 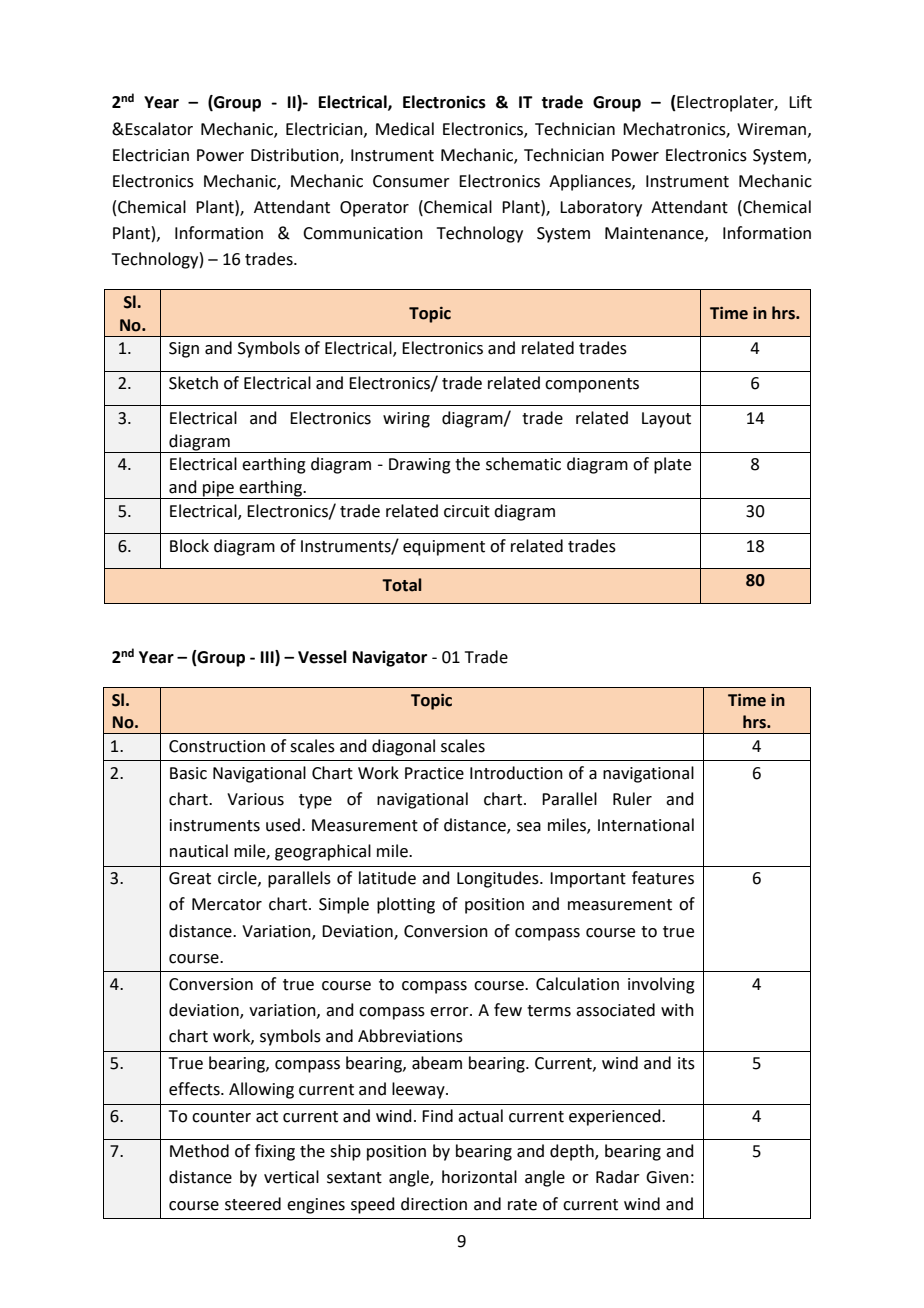 I want to click on Medical, so click(x=405, y=129).
